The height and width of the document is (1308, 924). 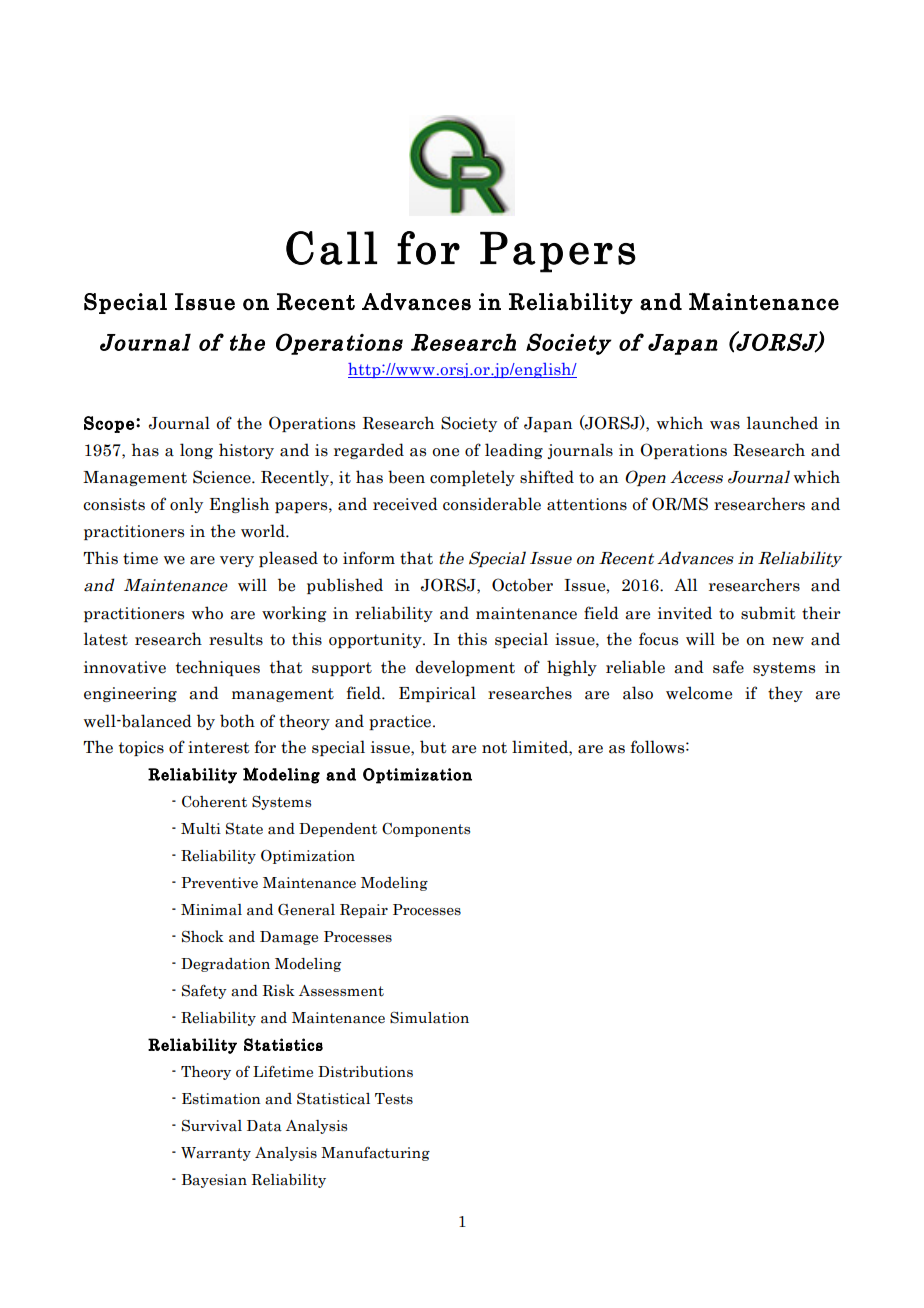 I want to click on Warranty, so click(x=216, y=1154).
